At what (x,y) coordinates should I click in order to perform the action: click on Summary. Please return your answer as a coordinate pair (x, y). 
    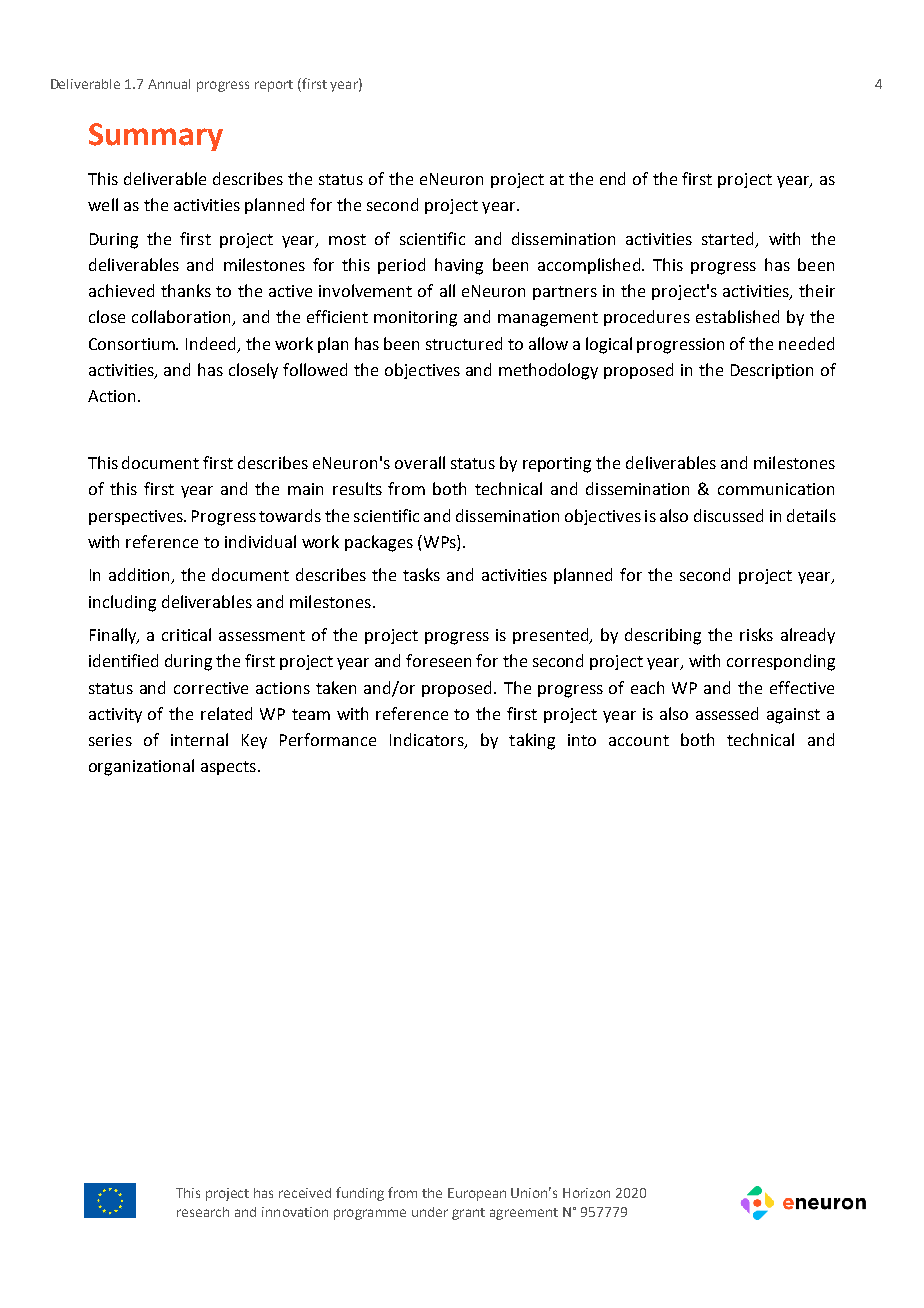
    Looking at the image, I should click on (156, 137).
